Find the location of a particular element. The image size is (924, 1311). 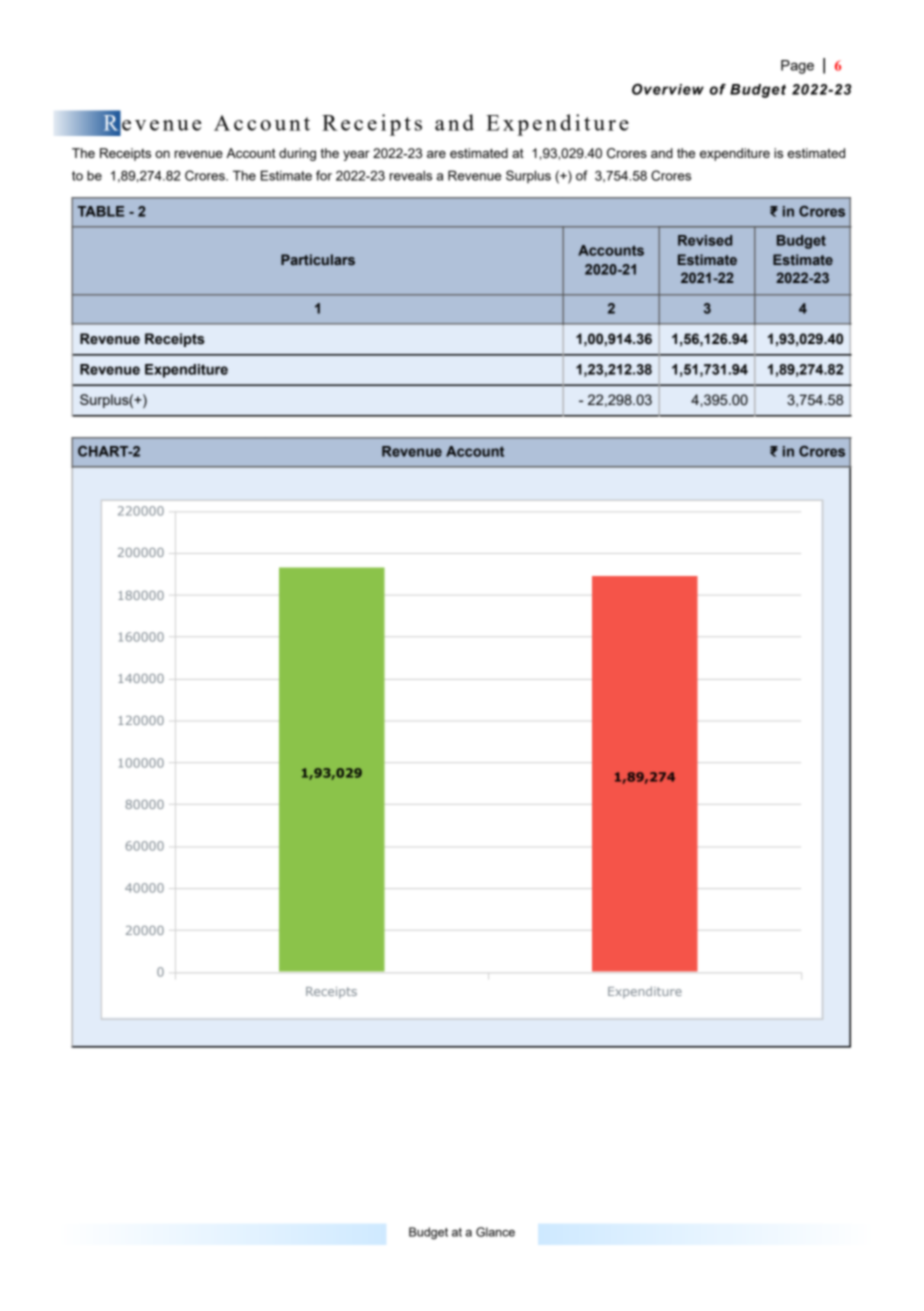

during is located at coordinates (297, 154).
